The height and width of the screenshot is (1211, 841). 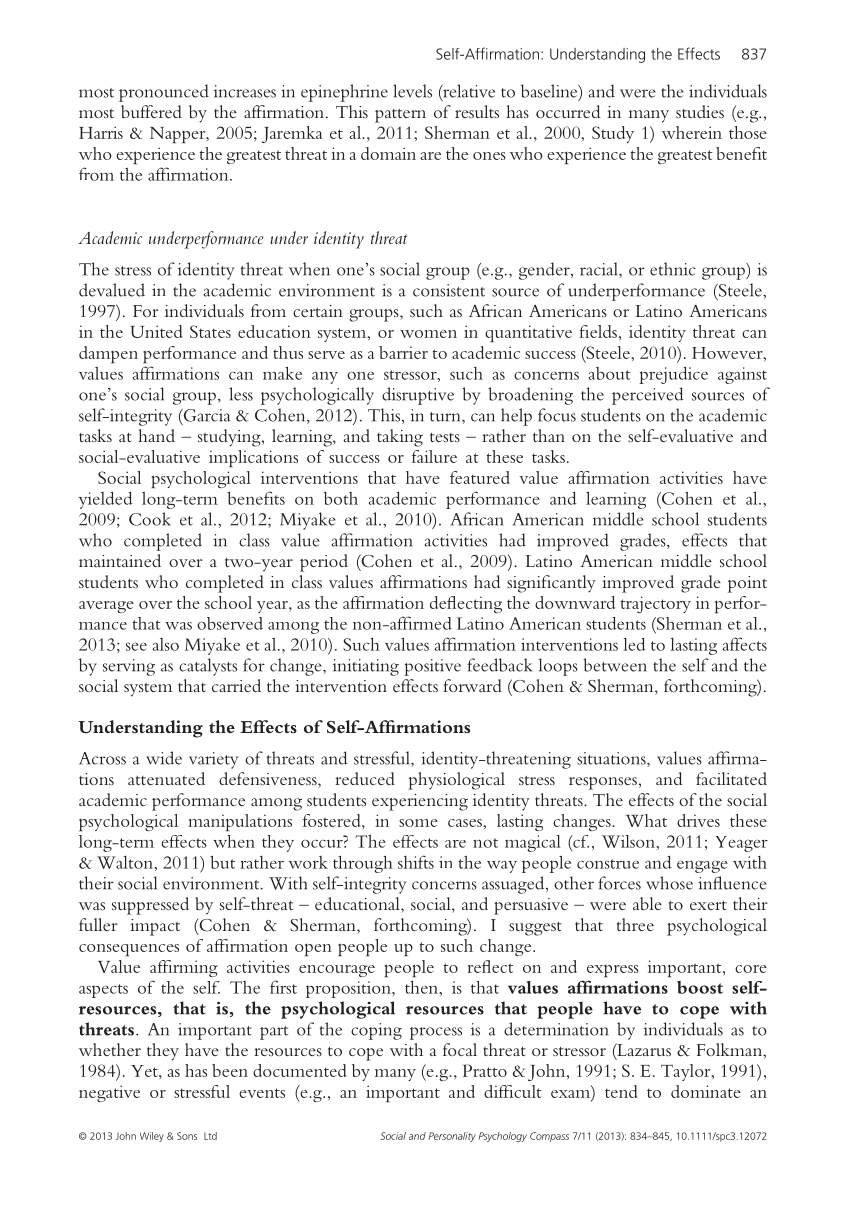 What do you see at coordinates (692, 132) in the screenshot?
I see `wherein` at bounding box center [692, 132].
